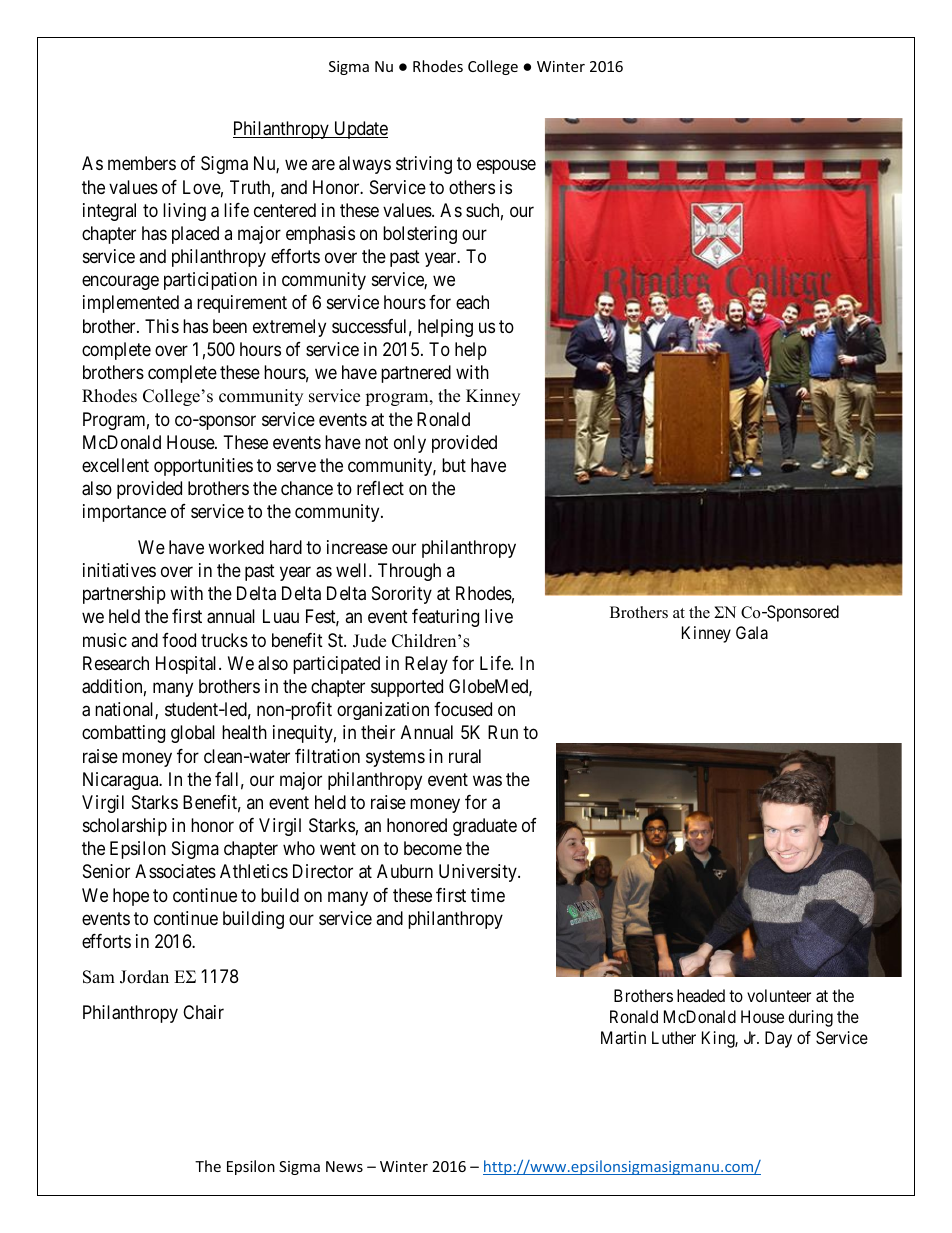 This image has width=952, height=1233. I want to click on Martin, so click(623, 1037).
